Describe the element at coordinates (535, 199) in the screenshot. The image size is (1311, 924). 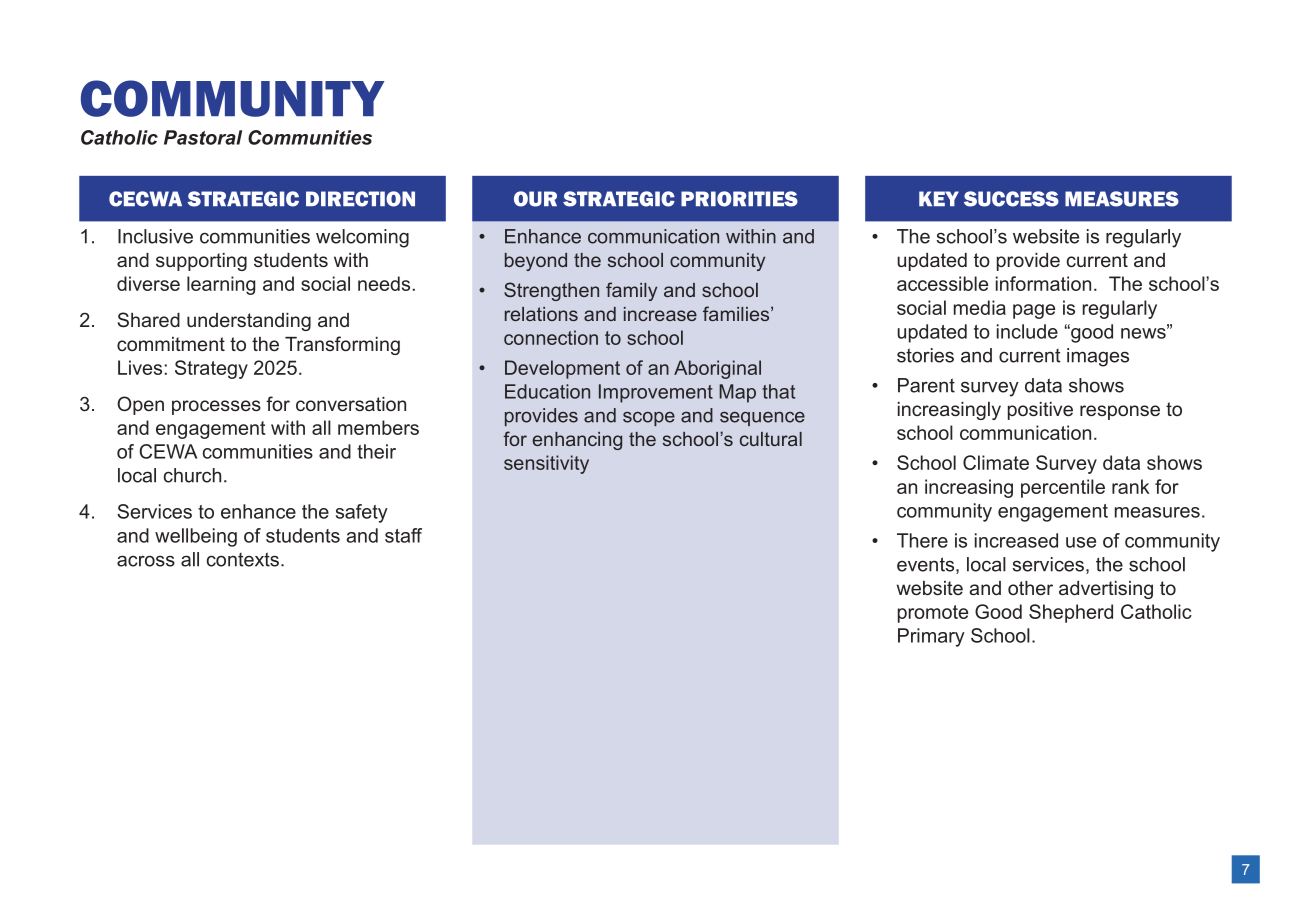
I see `OUR` at that location.
